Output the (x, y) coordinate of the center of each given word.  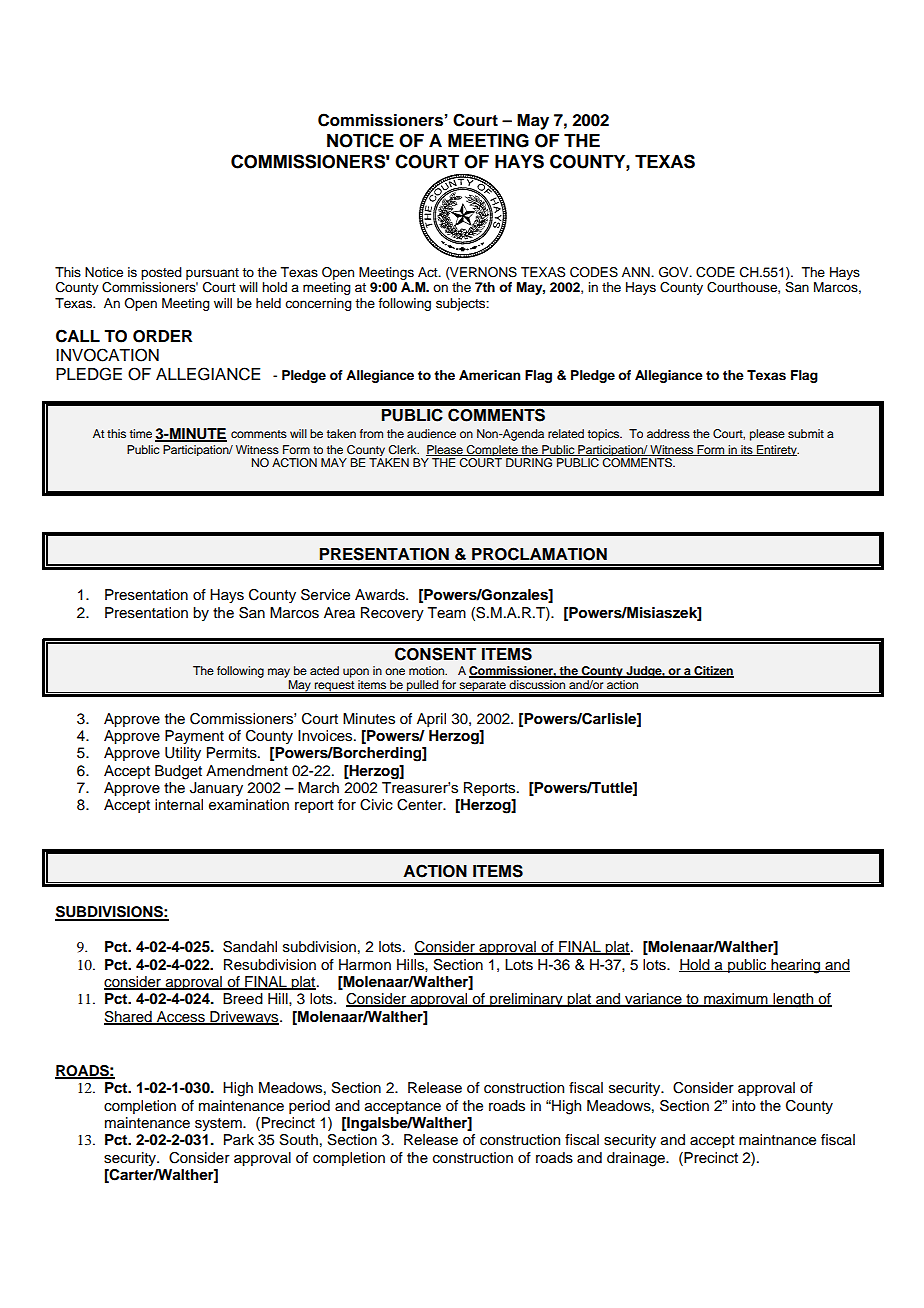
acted (324, 670)
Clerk (403, 450)
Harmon (365, 964)
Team (447, 613)
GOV (675, 272)
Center (421, 805)
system (219, 1124)
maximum (736, 1000)
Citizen (713, 671)
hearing (796, 966)
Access (181, 1017)
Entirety (777, 450)
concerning (318, 304)
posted (161, 273)
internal (179, 805)
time (141, 433)
